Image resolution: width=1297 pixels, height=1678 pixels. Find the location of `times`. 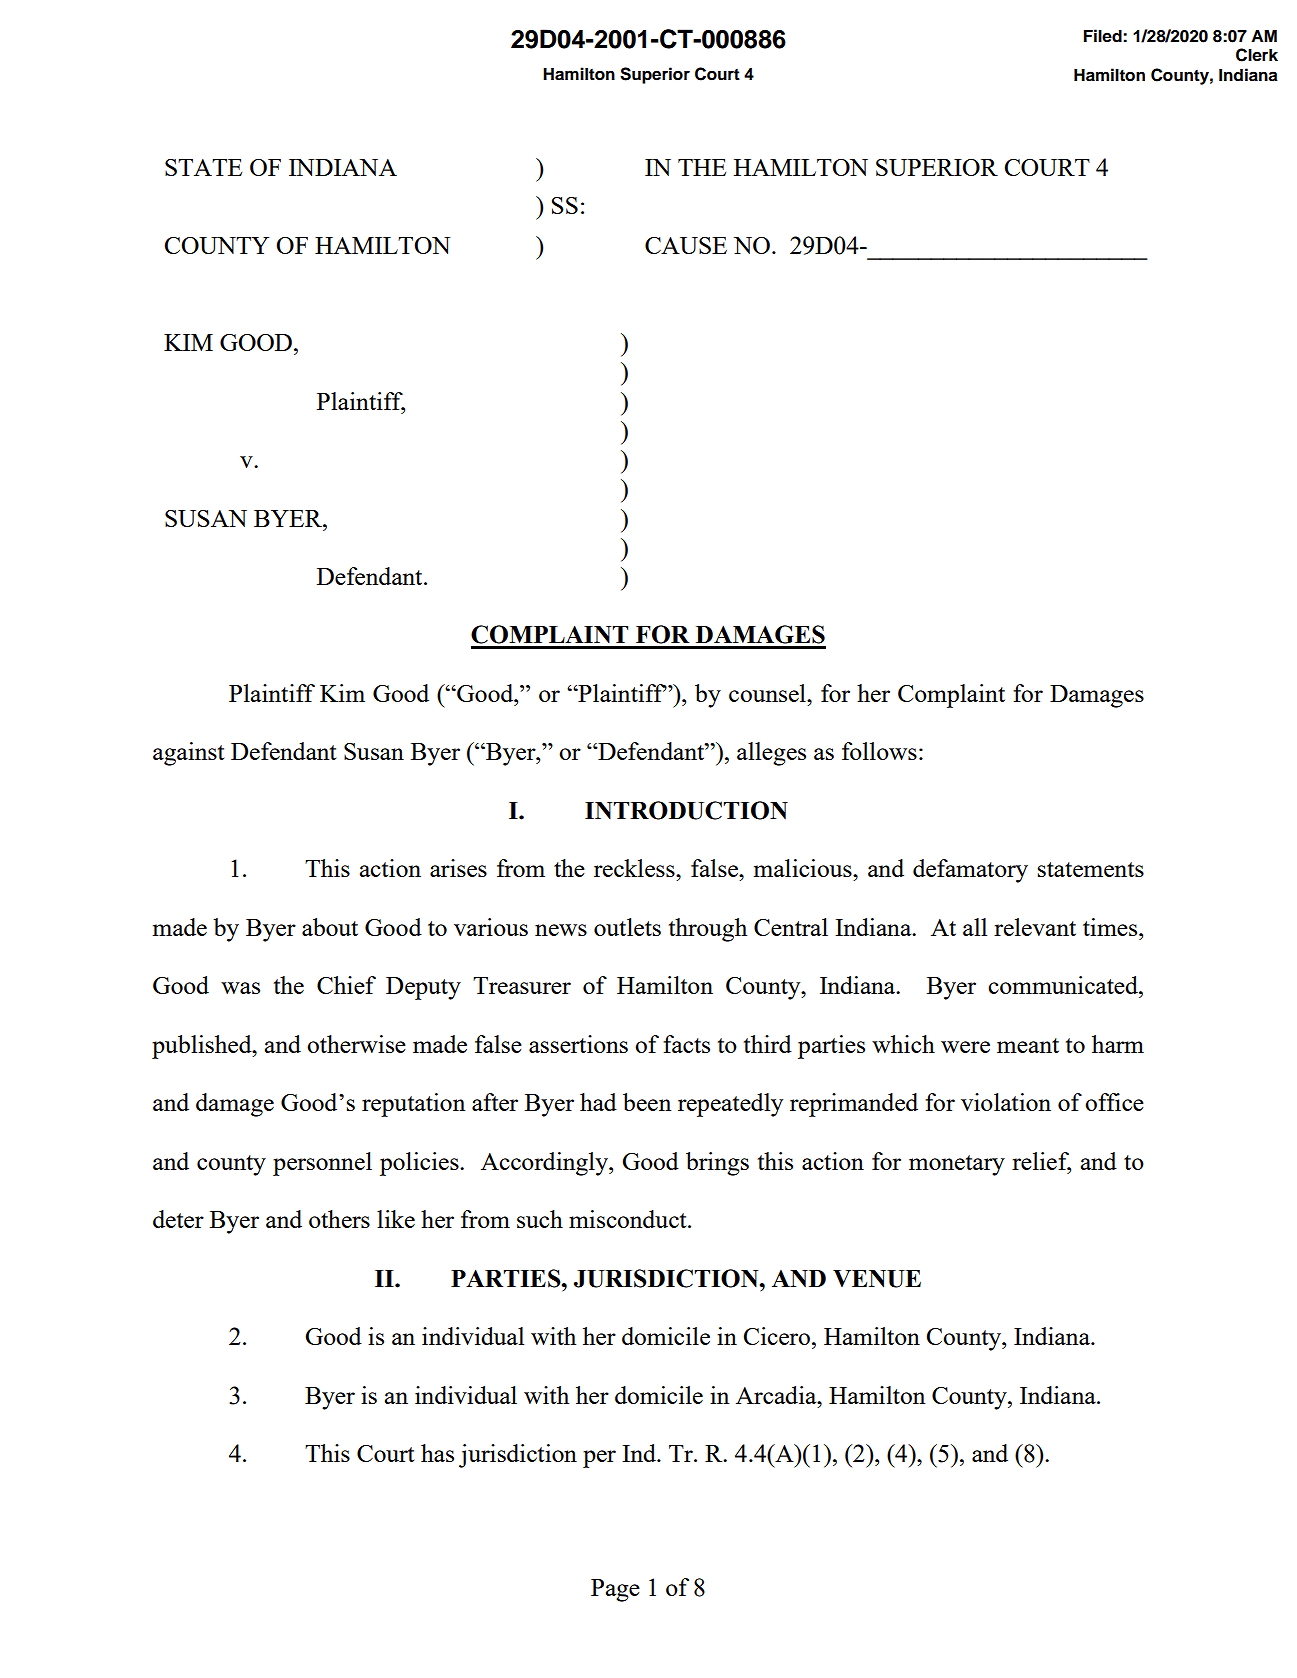

times is located at coordinates (1111, 927).
